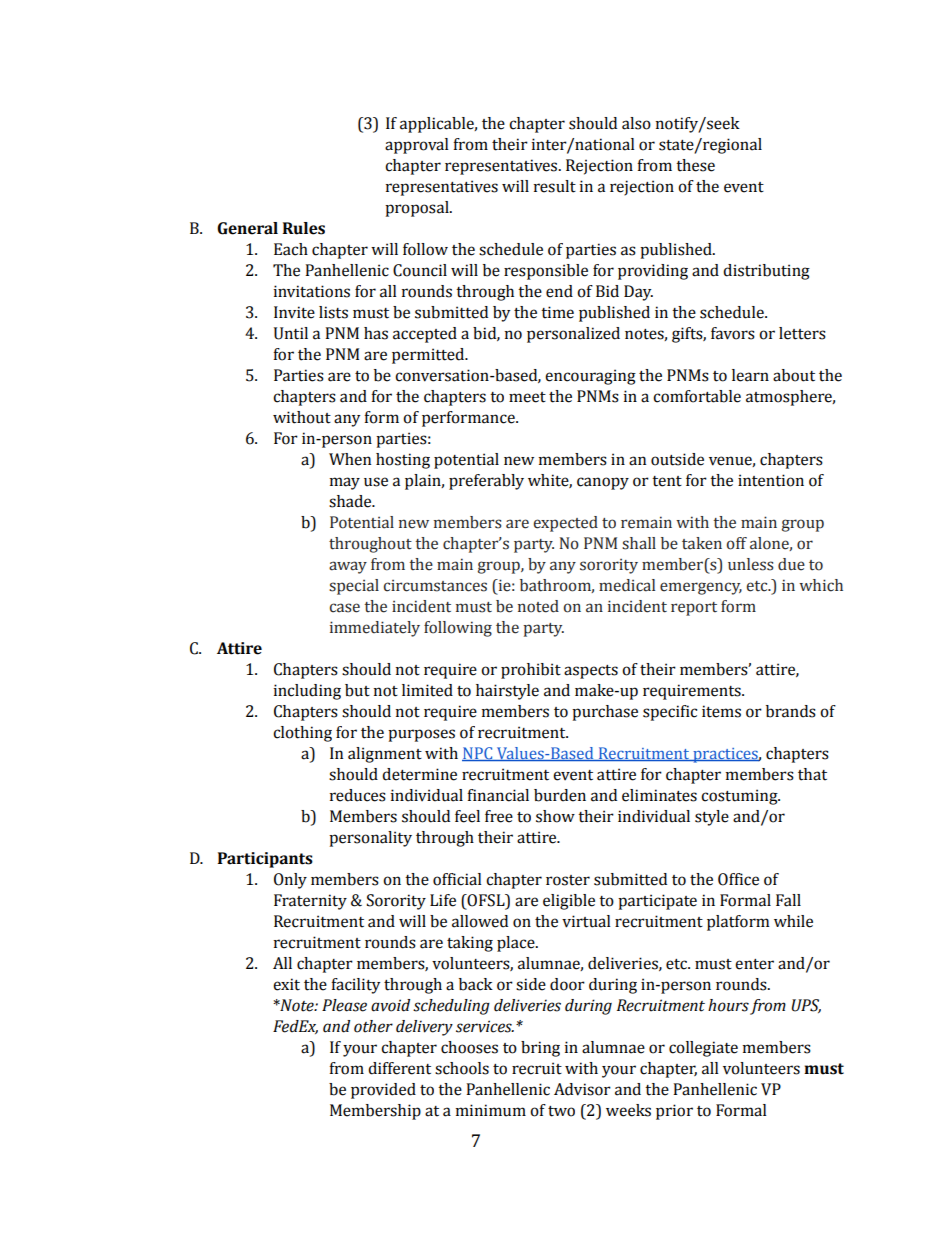 The image size is (952, 1233). Describe the element at coordinates (703, 1049) in the document. I see `collegiate` at that location.
